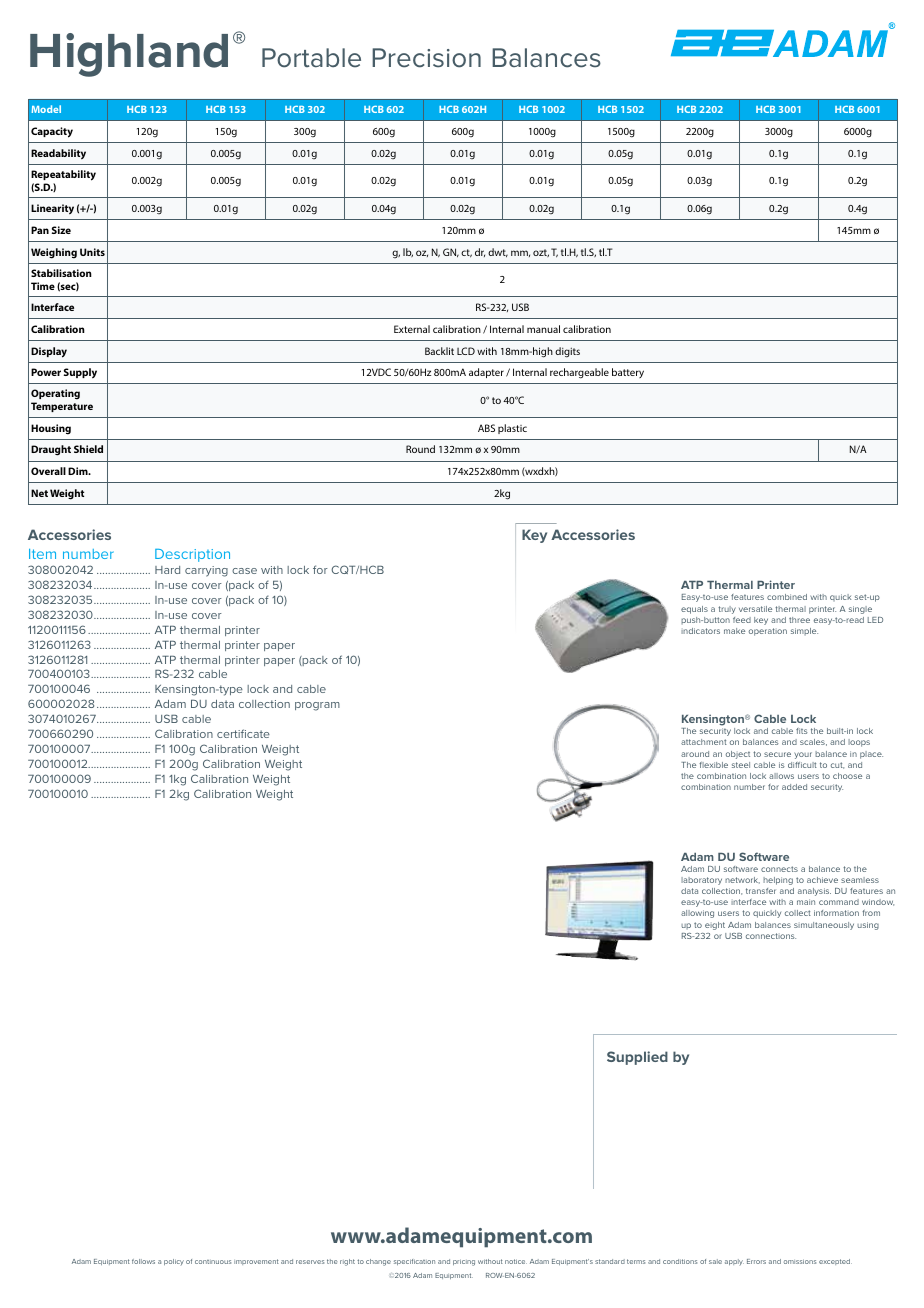  I want to click on Model, so click(46, 109).
